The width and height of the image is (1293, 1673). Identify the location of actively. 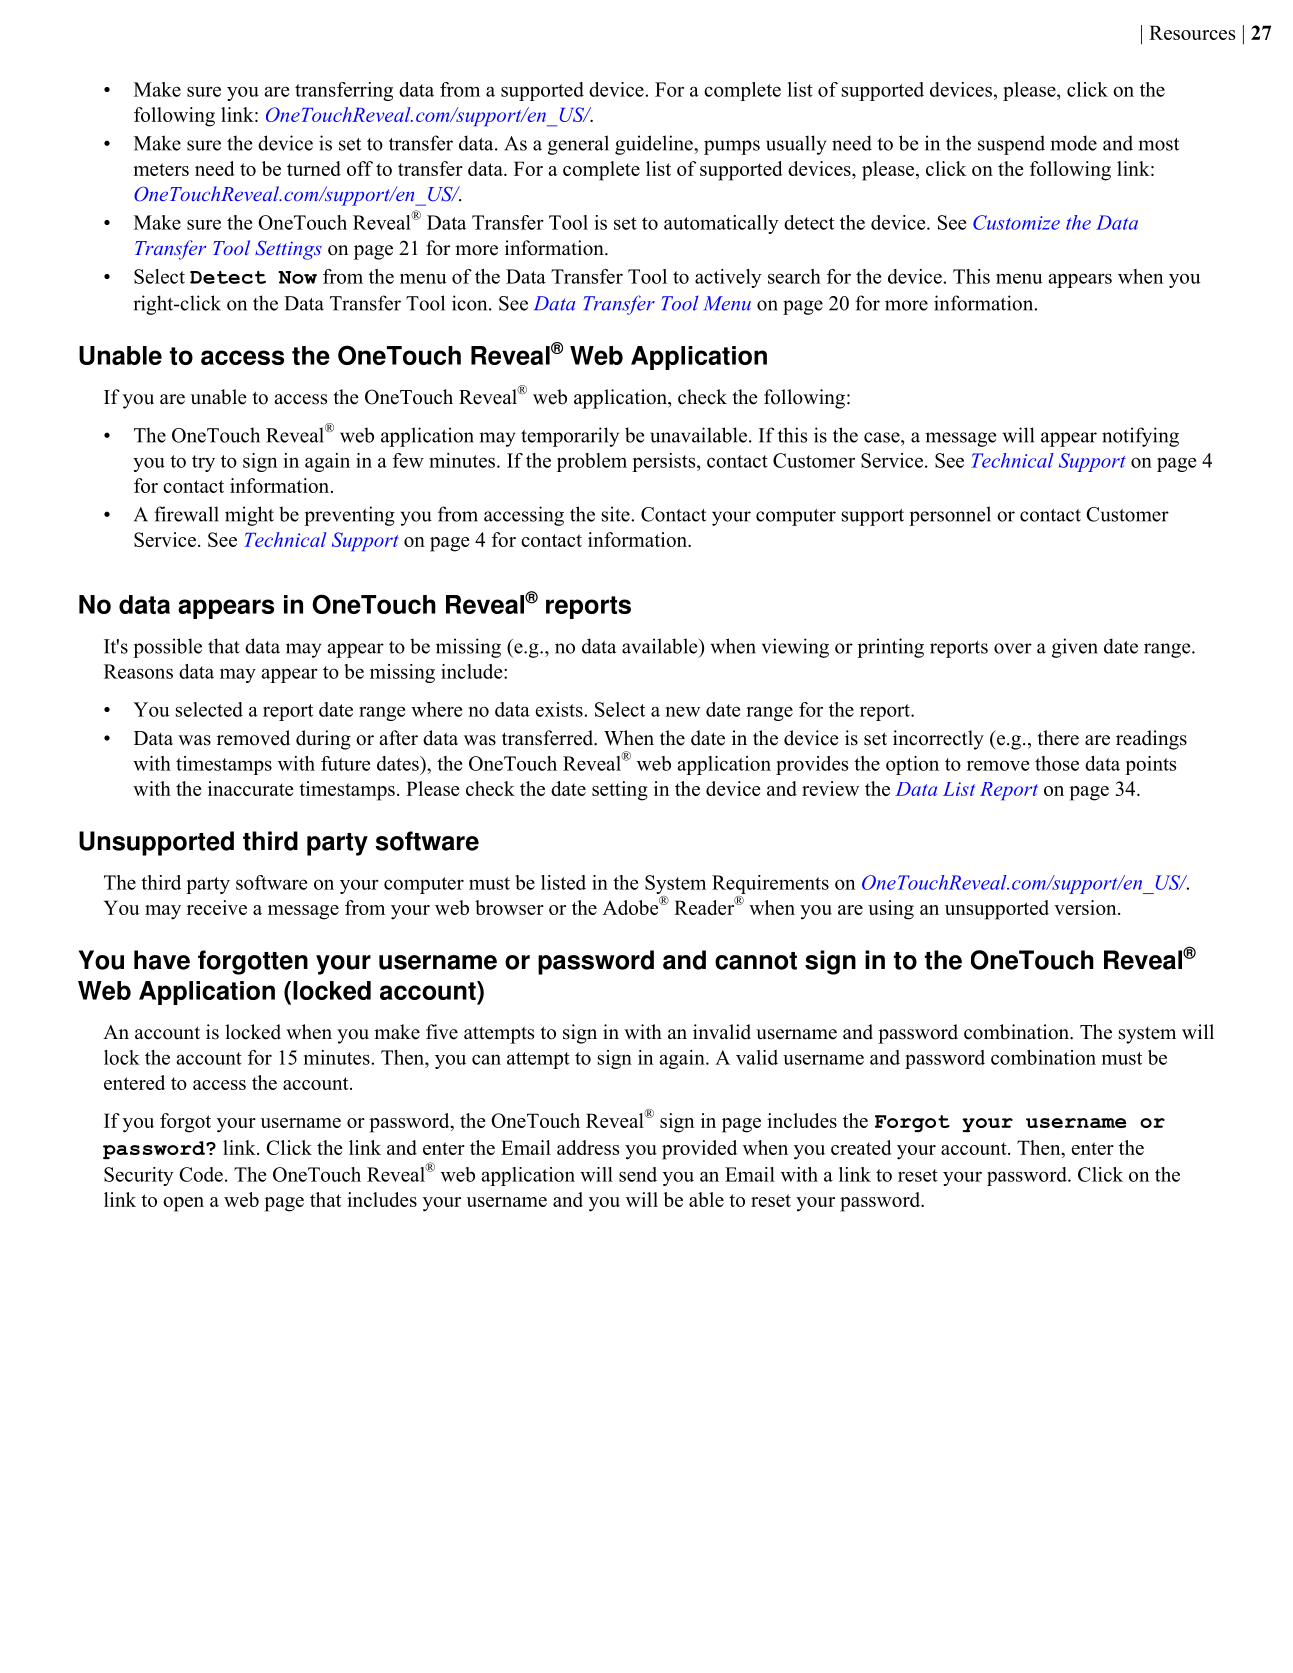
(728, 278).
